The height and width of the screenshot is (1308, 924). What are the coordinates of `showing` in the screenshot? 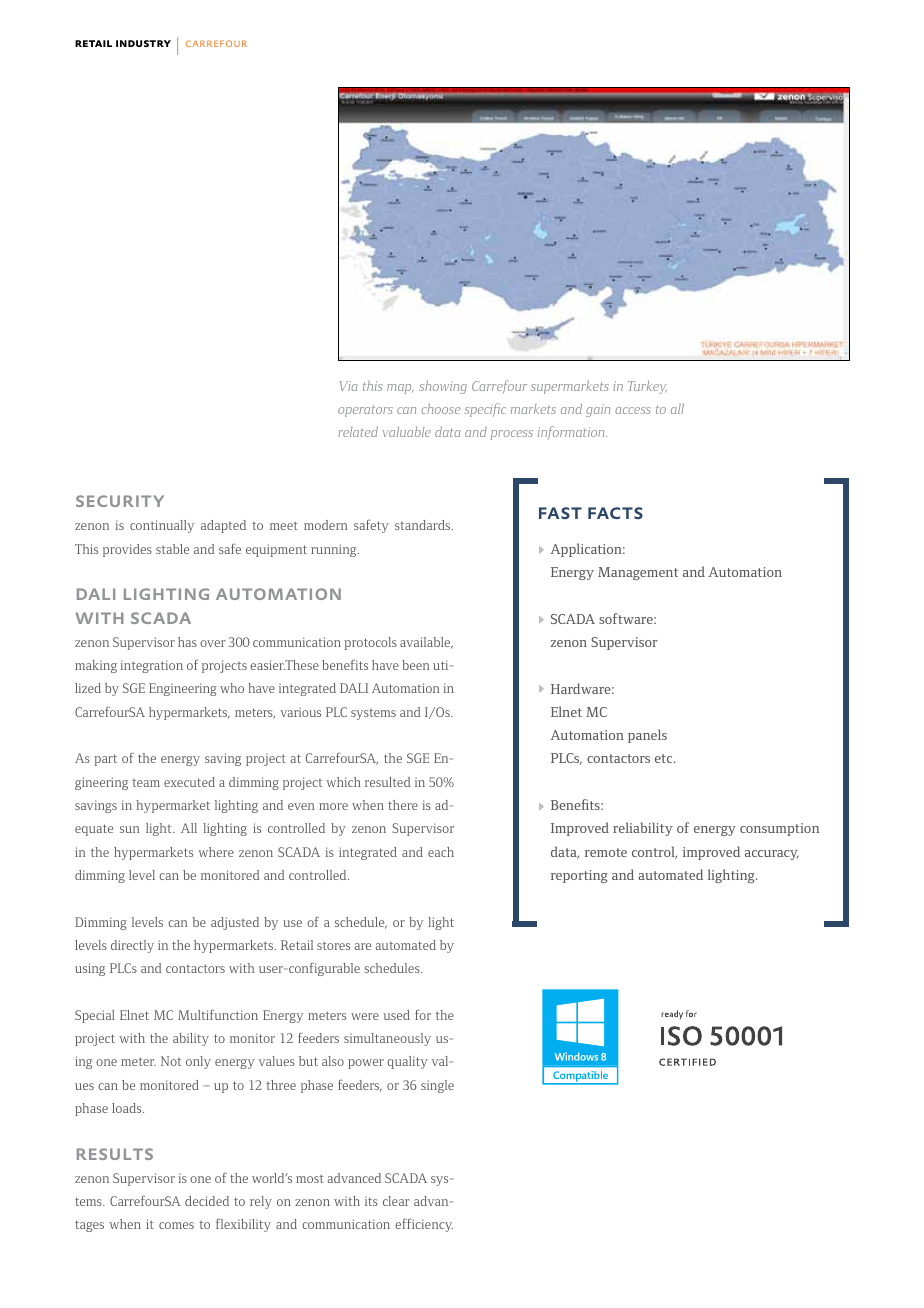 It's located at (443, 387).
